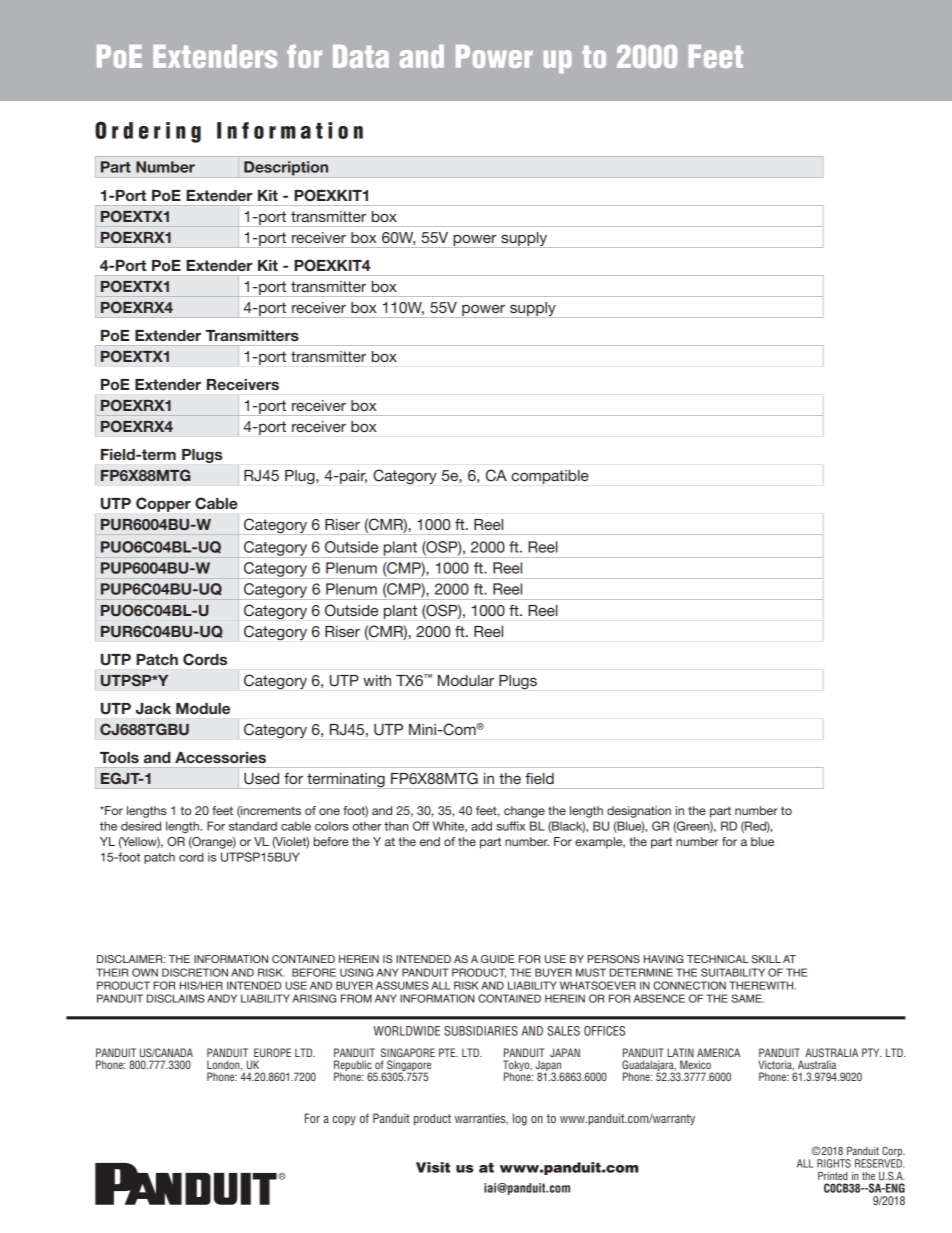 This page has width=952, height=1233. Describe the element at coordinates (834, 1163) in the page. I see `RIGHTS` at that location.
